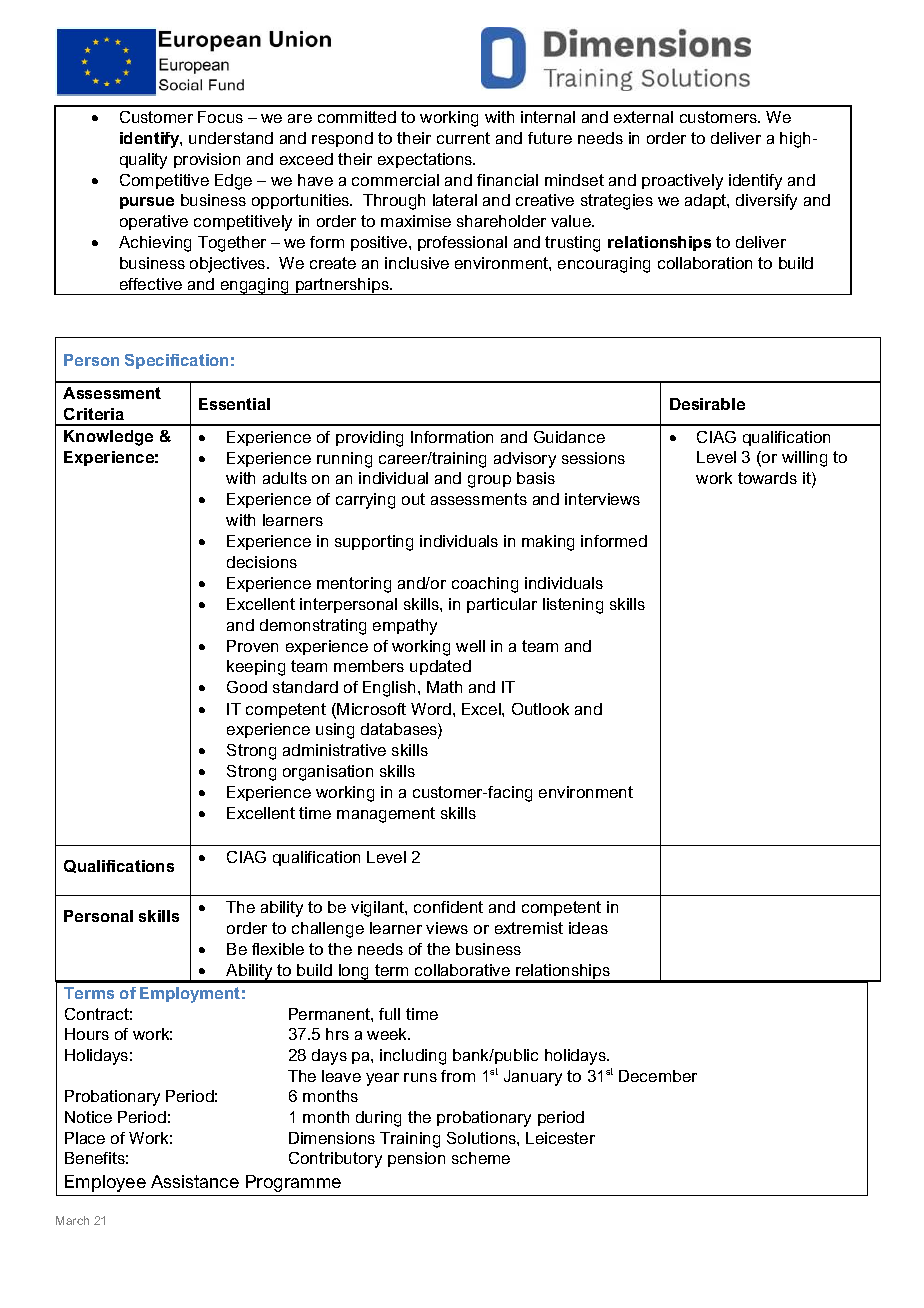 Image resolution: width=924 pixels, height=1308 pixels. I want to click on Assistance, so click(195, 1181).
